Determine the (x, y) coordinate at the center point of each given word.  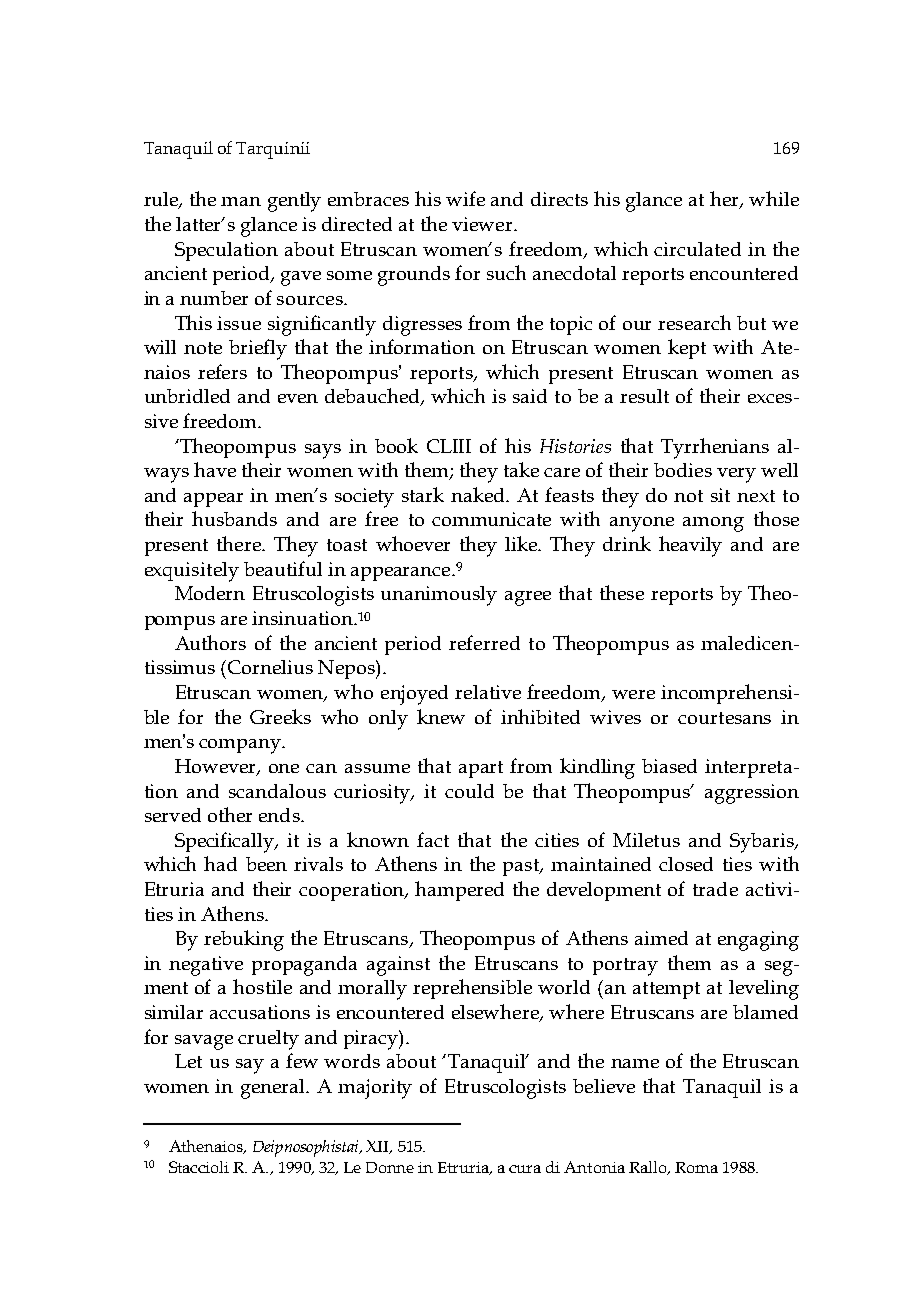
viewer (483, 224)
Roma (696, 1167)
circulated (697, 249)
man (241, 201)
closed (686, 864)
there (240, 543)
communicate (491, 519)
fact (433, 839)
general (274, 1089)
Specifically (226, 842)
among (713, 524)
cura (525, 1169)
